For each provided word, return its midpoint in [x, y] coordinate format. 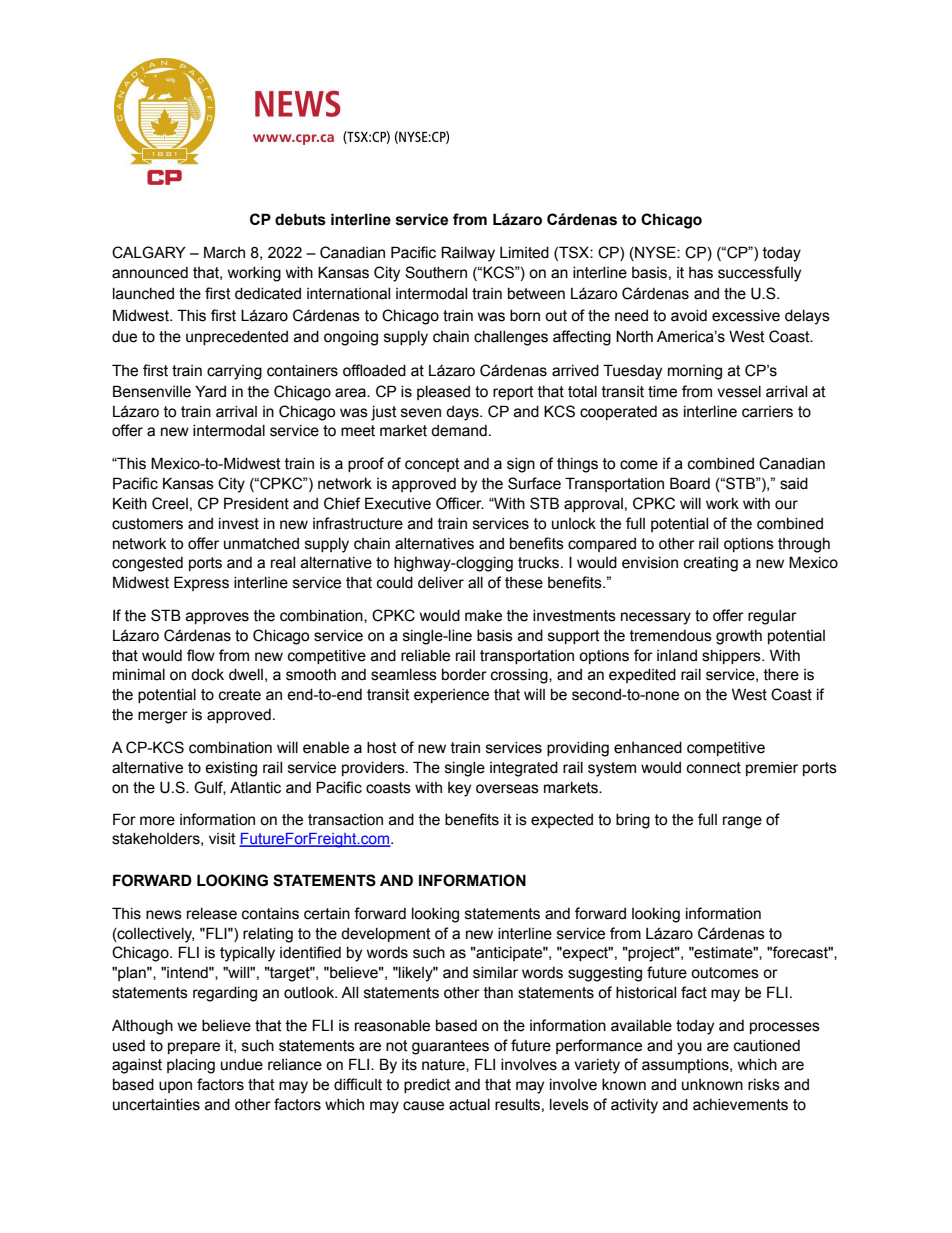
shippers [732, 657]
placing [191, 1066]
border [464, 675]
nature [444, 1065]
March [224, 252]
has [701, 273]
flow [201, 655]
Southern [436, 272]
